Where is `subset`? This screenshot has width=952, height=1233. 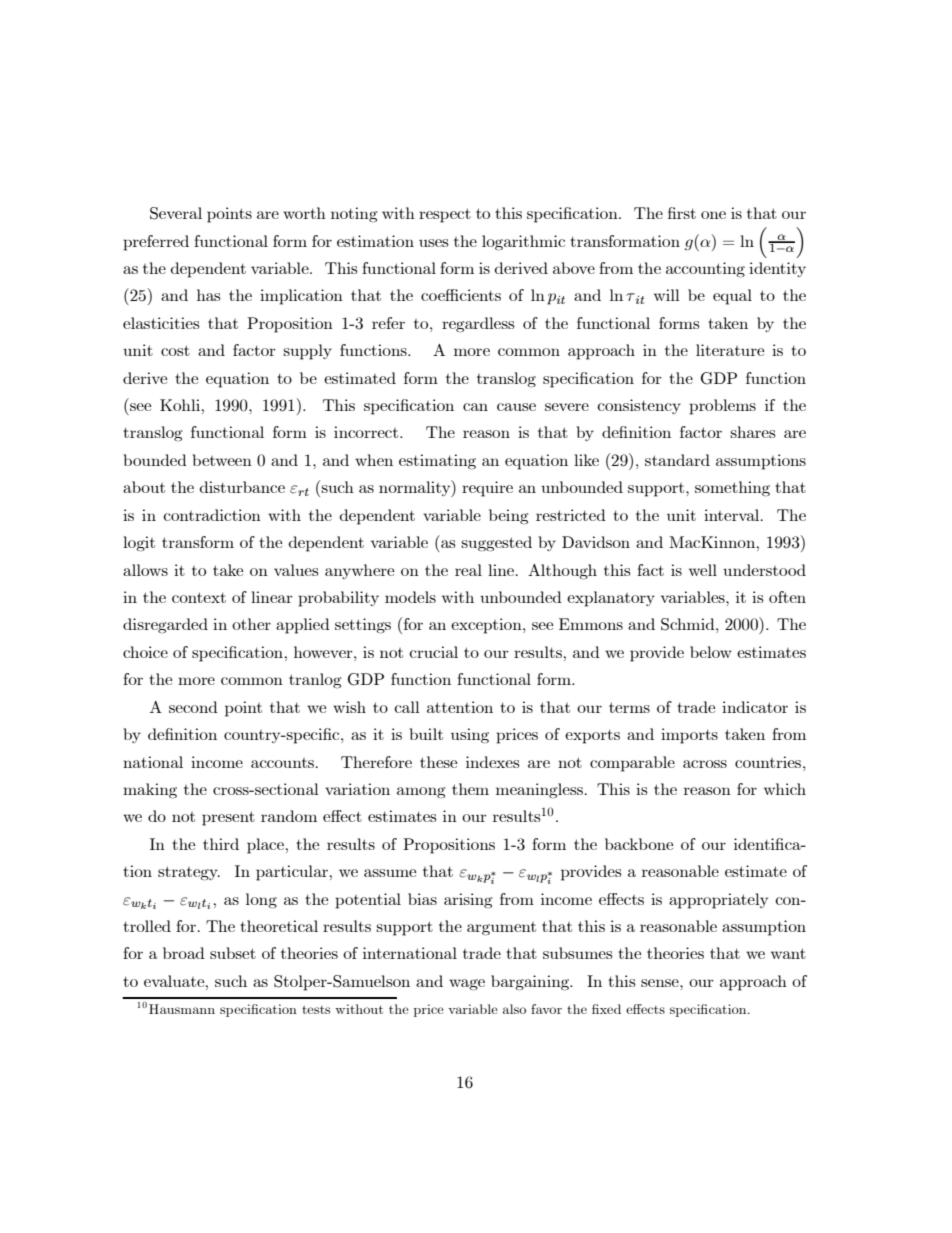
subset is located at coordinates (233, 953).
